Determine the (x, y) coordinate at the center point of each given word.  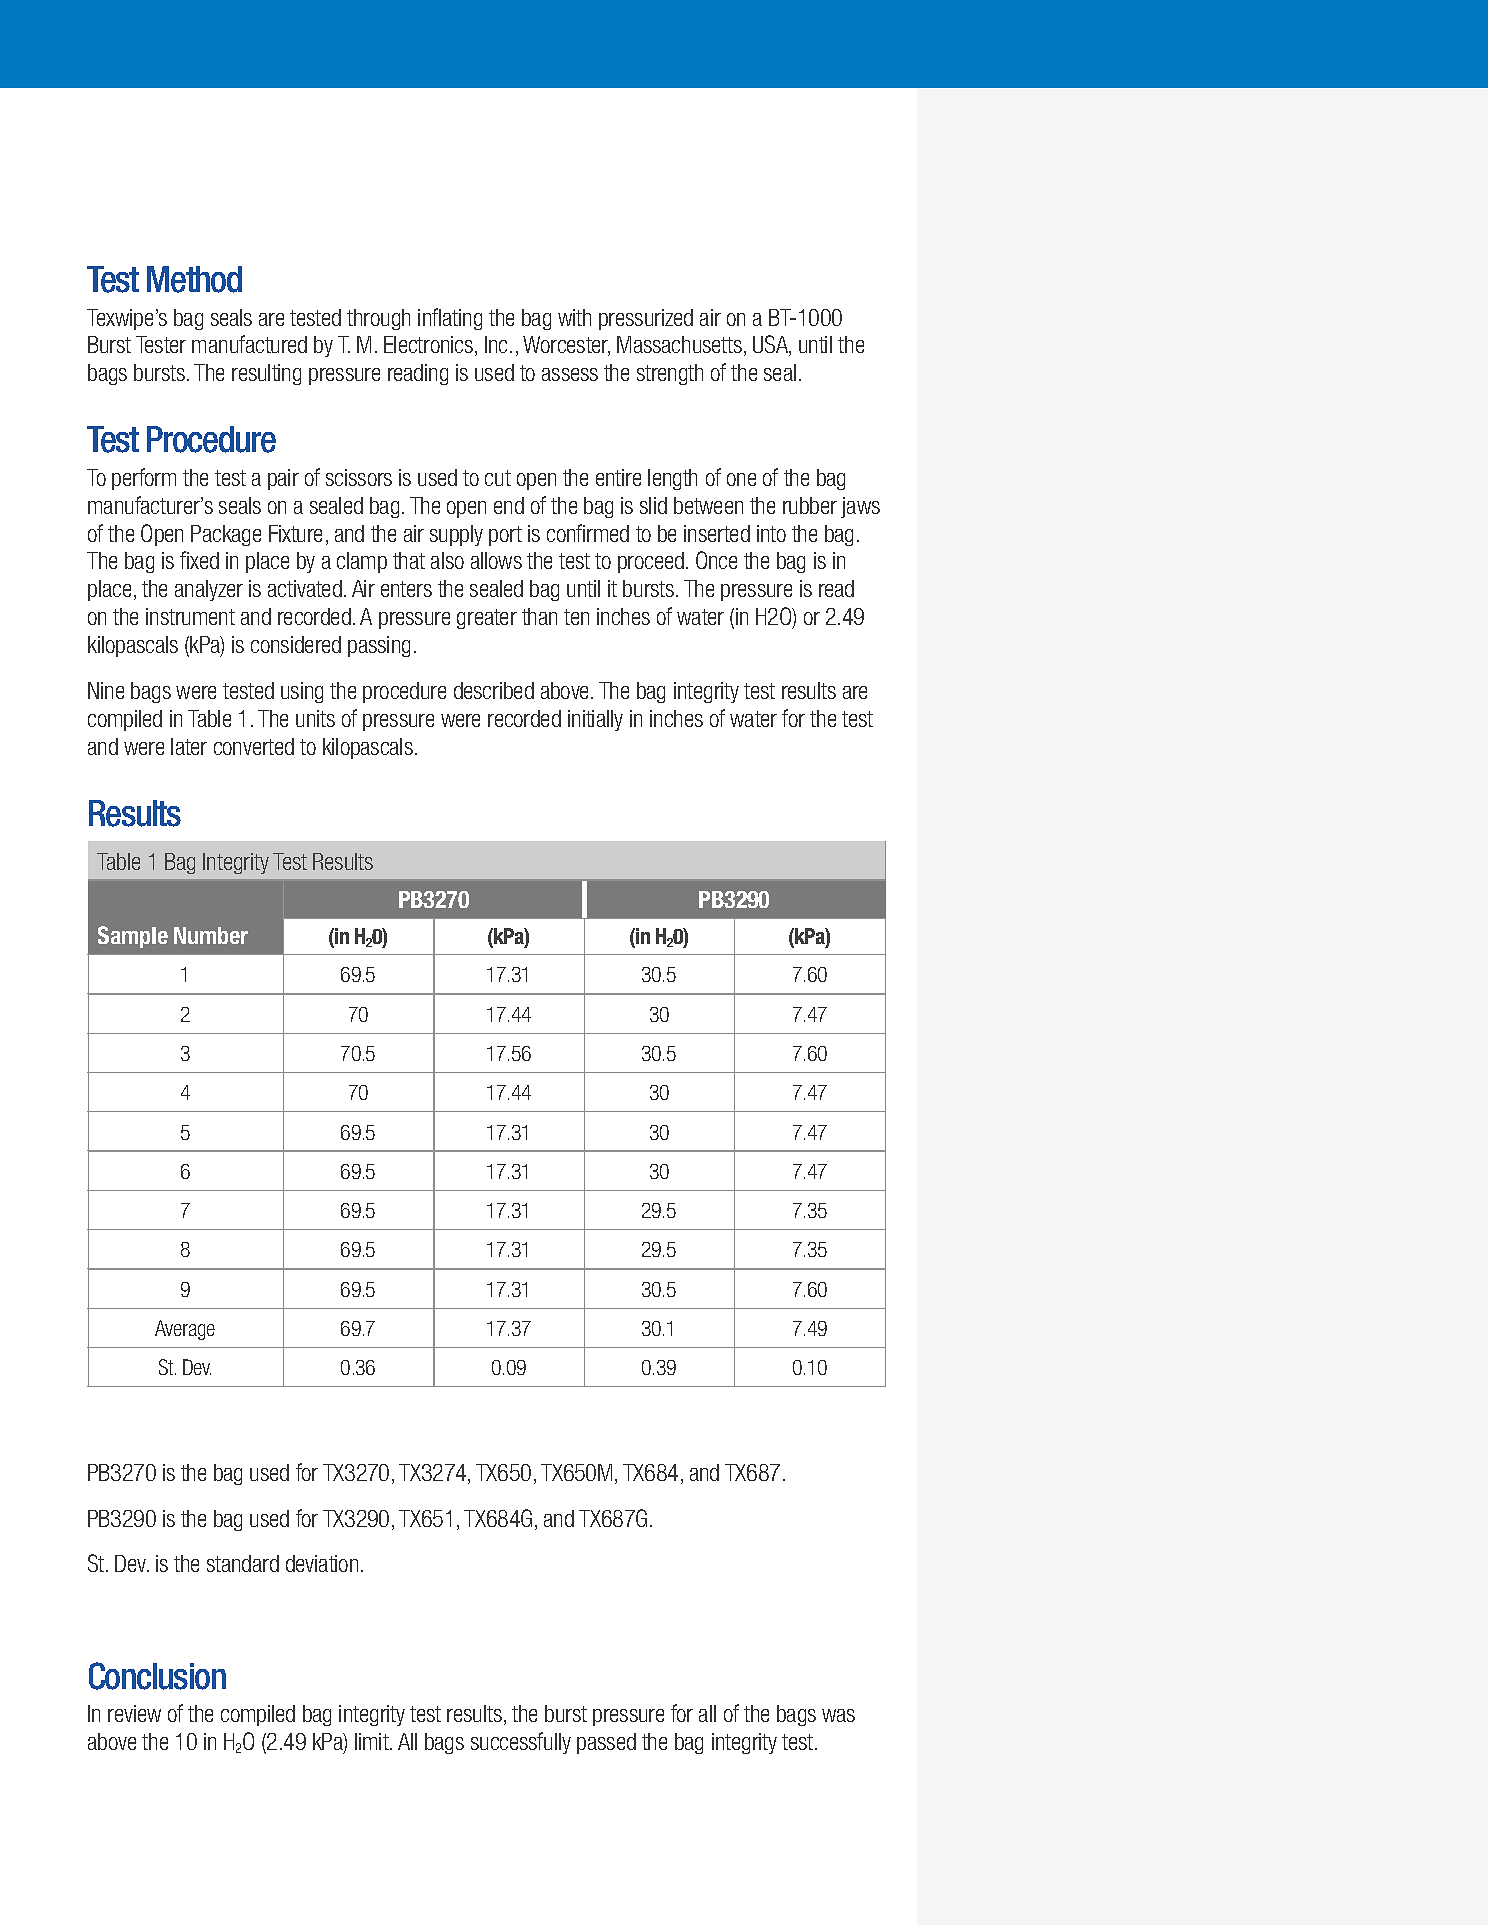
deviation (322, 1563)
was (838, 1715)
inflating (450, 319)
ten (576, 617)
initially (595, 720)
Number (211, 935)
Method (194, 279)
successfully (521, 1743)
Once (716, 560)
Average (185, 1330)
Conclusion (157, 1676)
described (494, 690)
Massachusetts (679, 344)
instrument (190, 616)
